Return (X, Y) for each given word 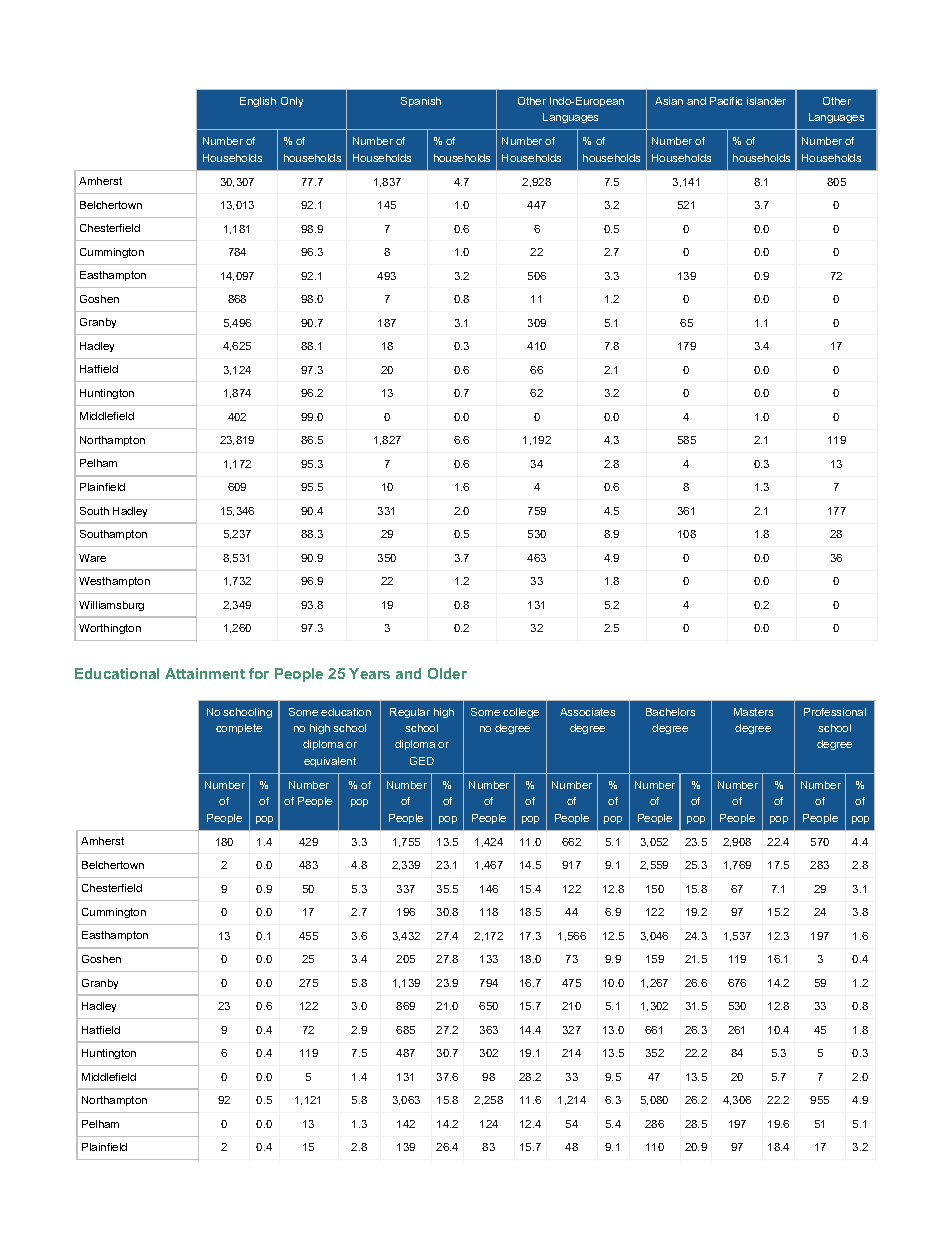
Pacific (726, 101)
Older (447, 673)
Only (292, 102)
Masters (753, 712)
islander (766, 101)
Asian (669, 101)
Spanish (421, 102)
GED (422, 761)
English (258, 102)
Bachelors (670, 712)
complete (239, 729)
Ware (92, 558)
